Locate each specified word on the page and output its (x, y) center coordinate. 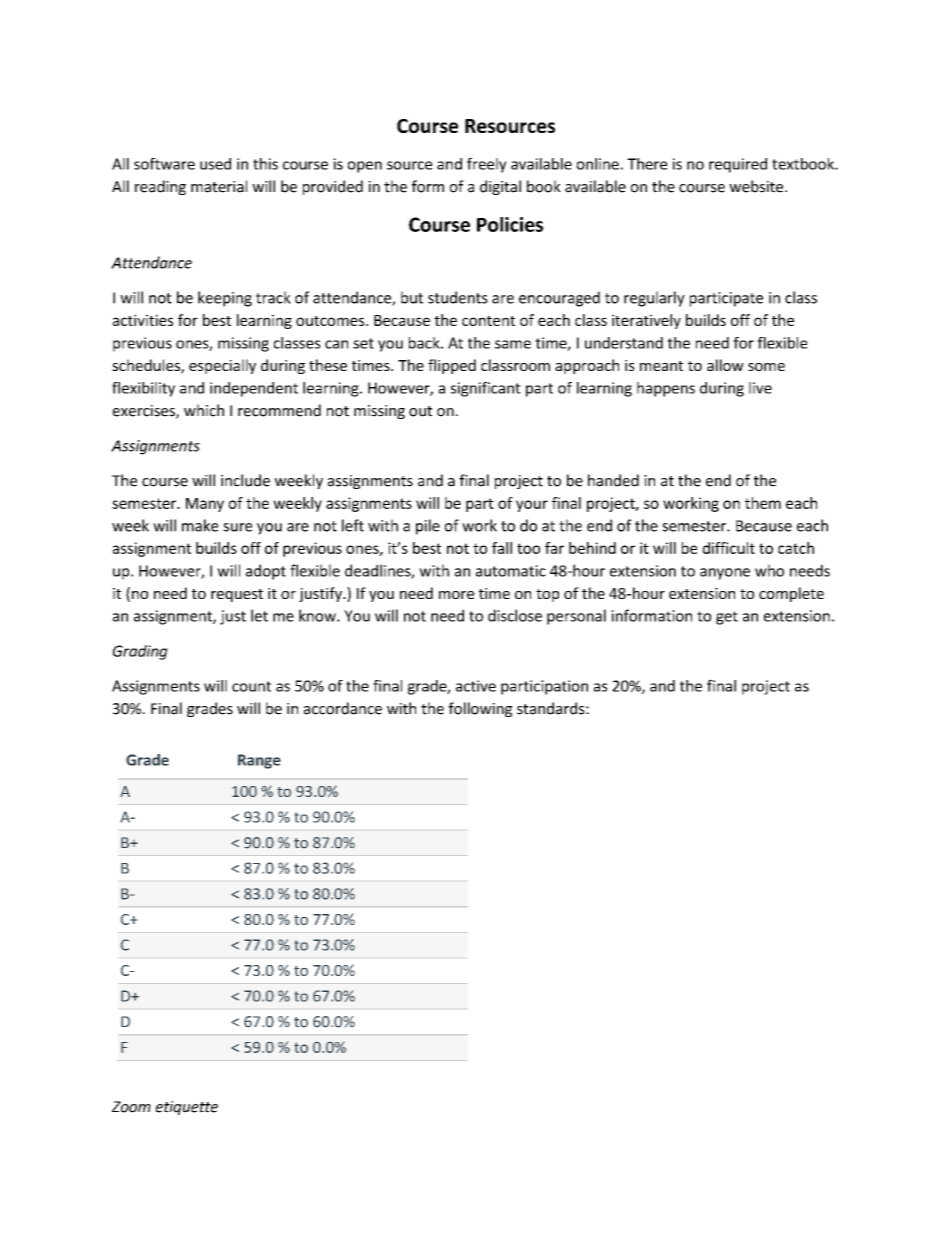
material (219, 186)
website (757, 186)
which (204, 410)
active (476, 686)
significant (486, 389)
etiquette (187, 1108)
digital (500, 187)
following (480, 709)
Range (259, 761)
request (237, 595)
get (727, 618)
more (456, 595)
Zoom (131, 1107)
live (760, 388)
